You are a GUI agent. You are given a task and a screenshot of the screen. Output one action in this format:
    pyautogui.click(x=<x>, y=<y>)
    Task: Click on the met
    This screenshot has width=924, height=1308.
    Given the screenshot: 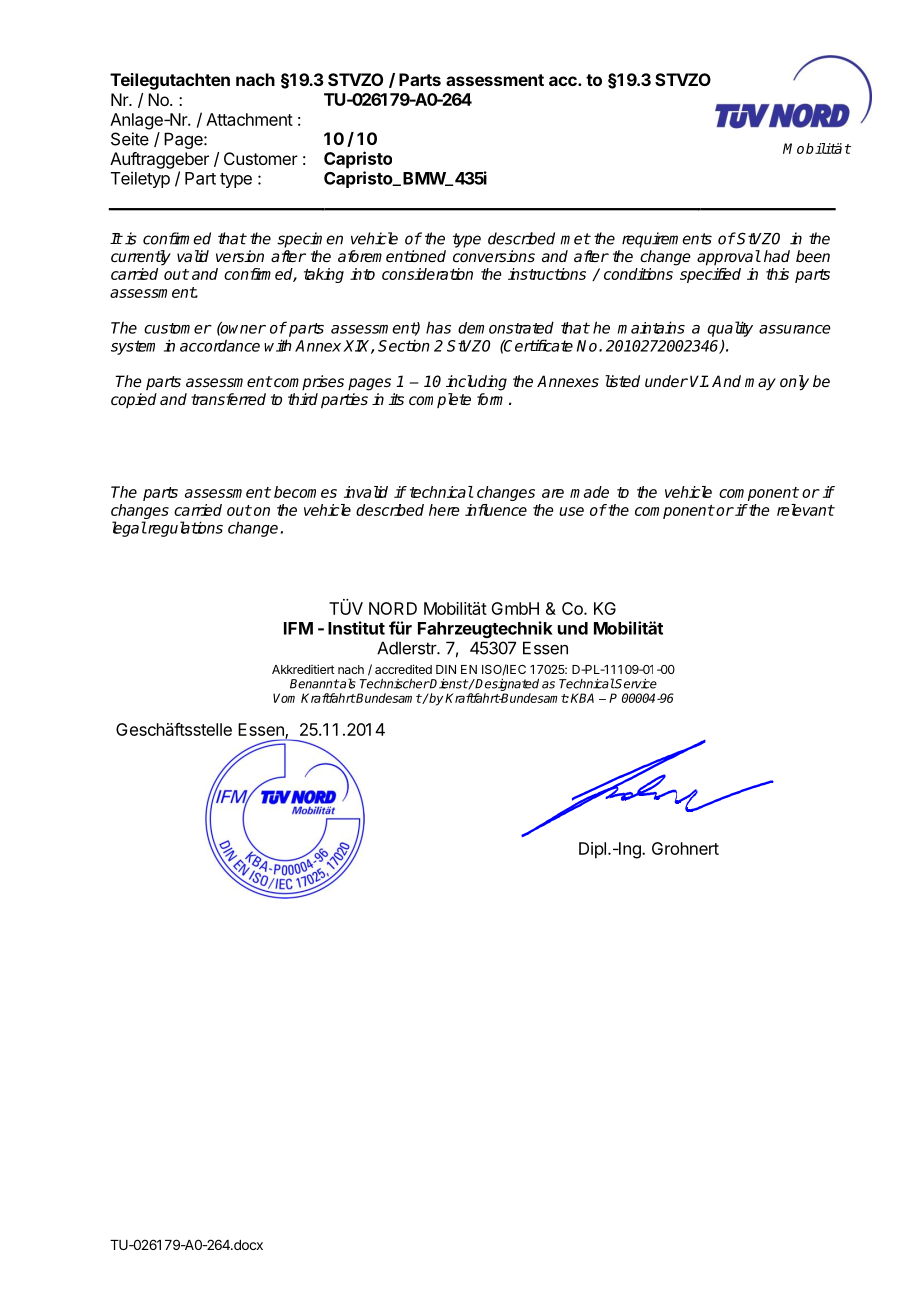 What is the action you would take?
    pyautogui.click(x=575, y=239)
